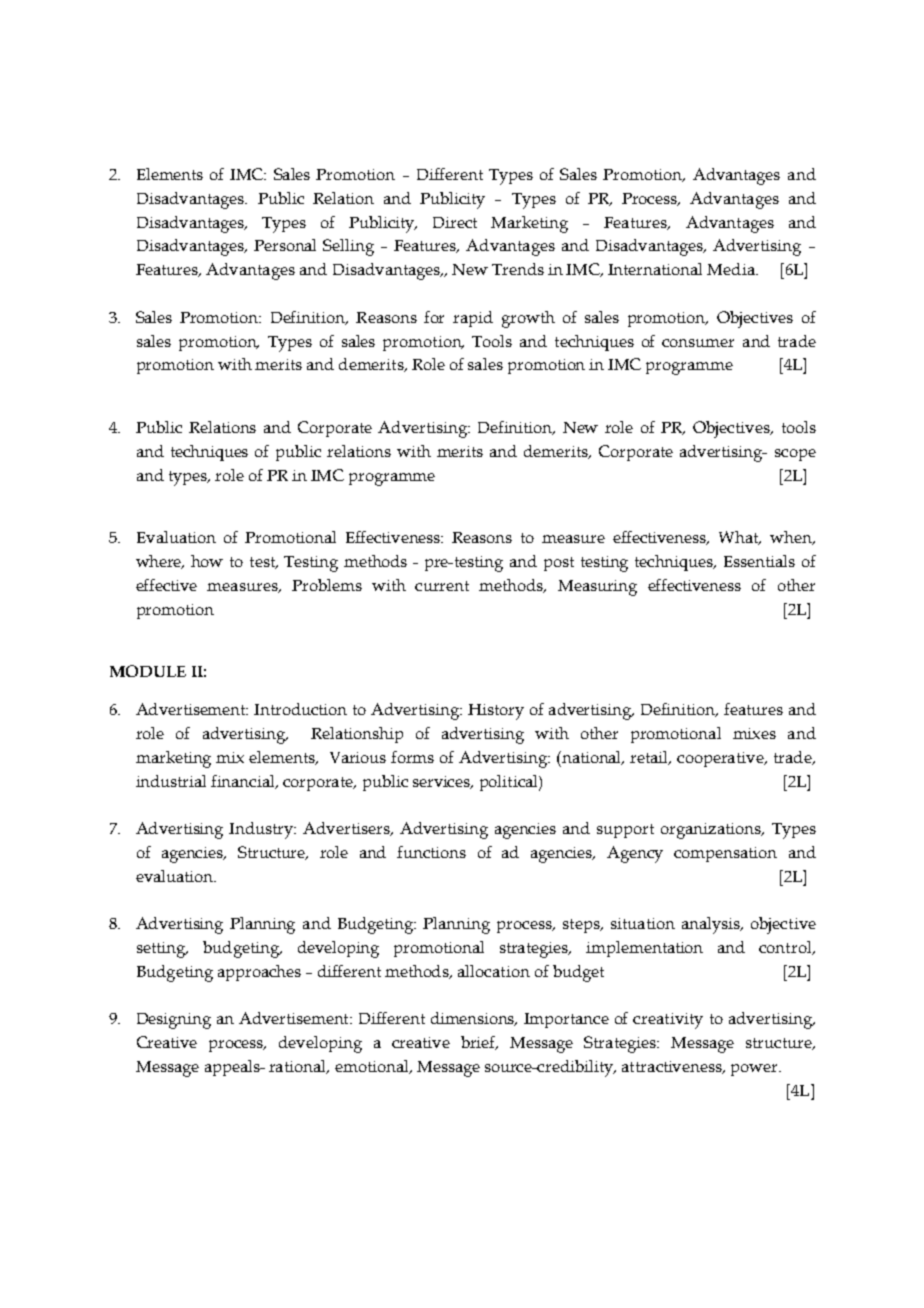  What do you see at coordinates (479, 1043) in the screenshot?
I see `brief` at bounding box center [479, 1043].
